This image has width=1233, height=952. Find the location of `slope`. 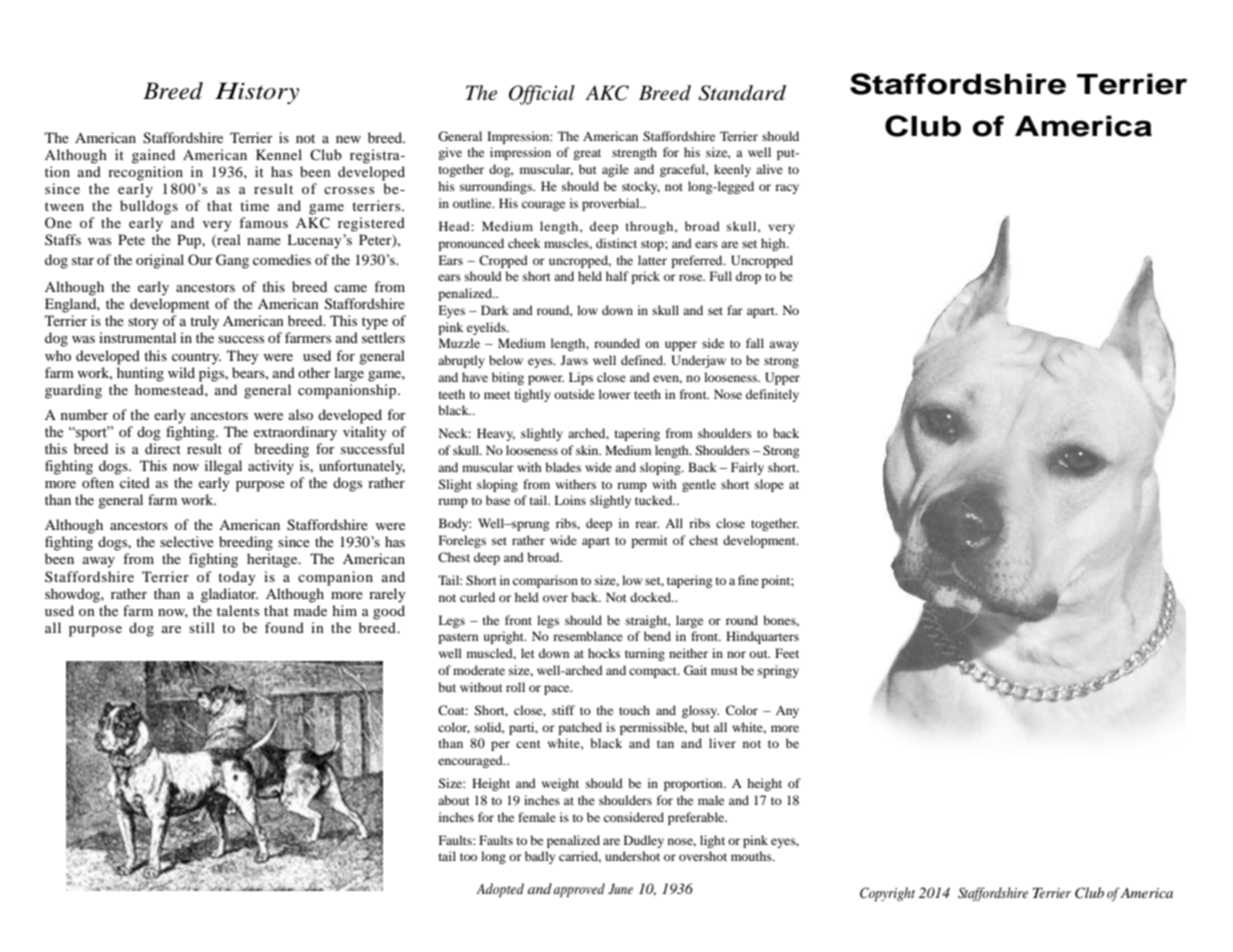

slope is located at coordinates (769, 485).
